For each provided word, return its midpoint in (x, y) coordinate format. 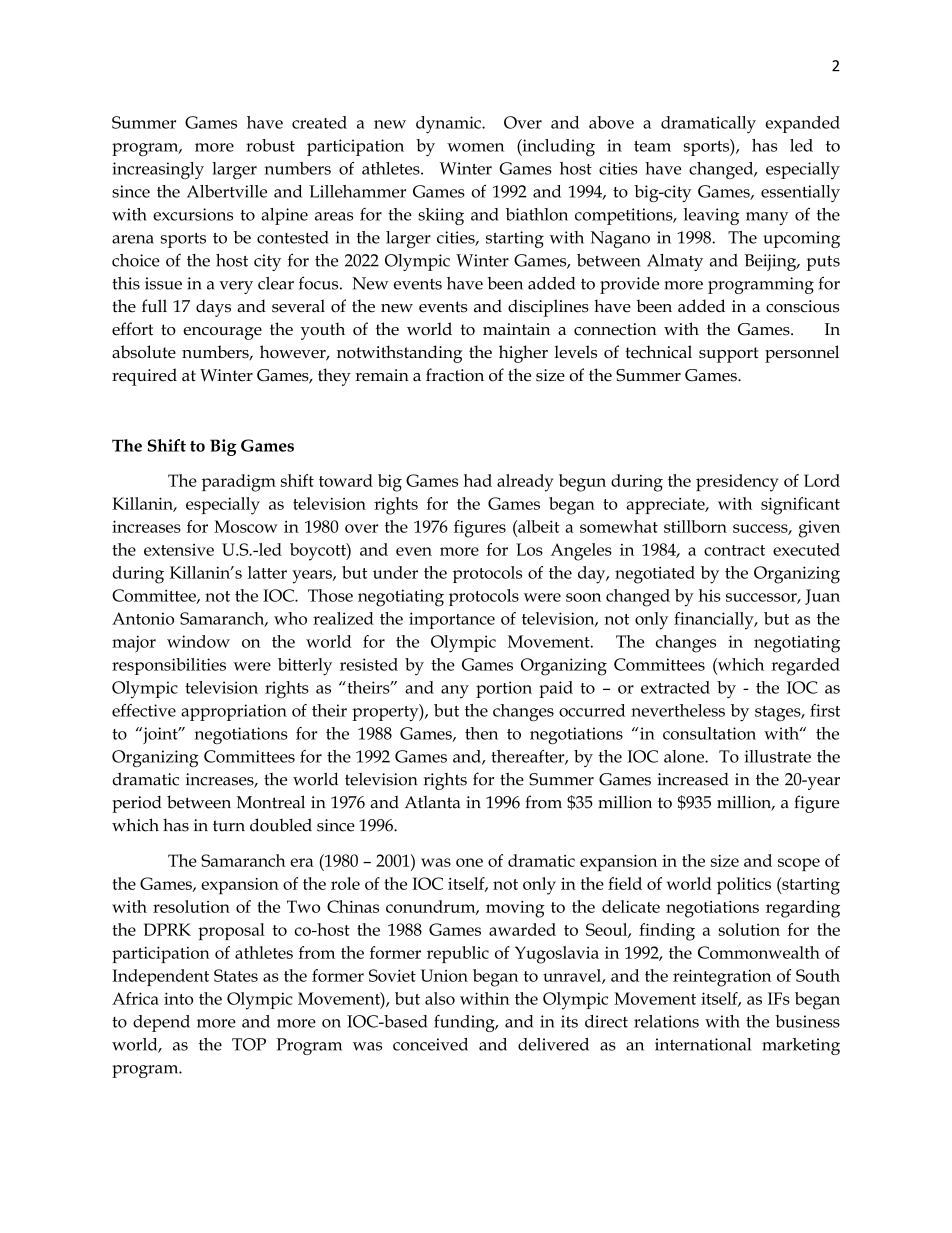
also (440, 998)
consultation (709, 733)
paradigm (239, 483)
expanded (802, 124)
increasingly (158, 170)
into (178, 998)
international (703, 1044)
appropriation (234, 712)
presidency (737, 483)
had (478, 480)
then (481, 733)
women (475, 147)
